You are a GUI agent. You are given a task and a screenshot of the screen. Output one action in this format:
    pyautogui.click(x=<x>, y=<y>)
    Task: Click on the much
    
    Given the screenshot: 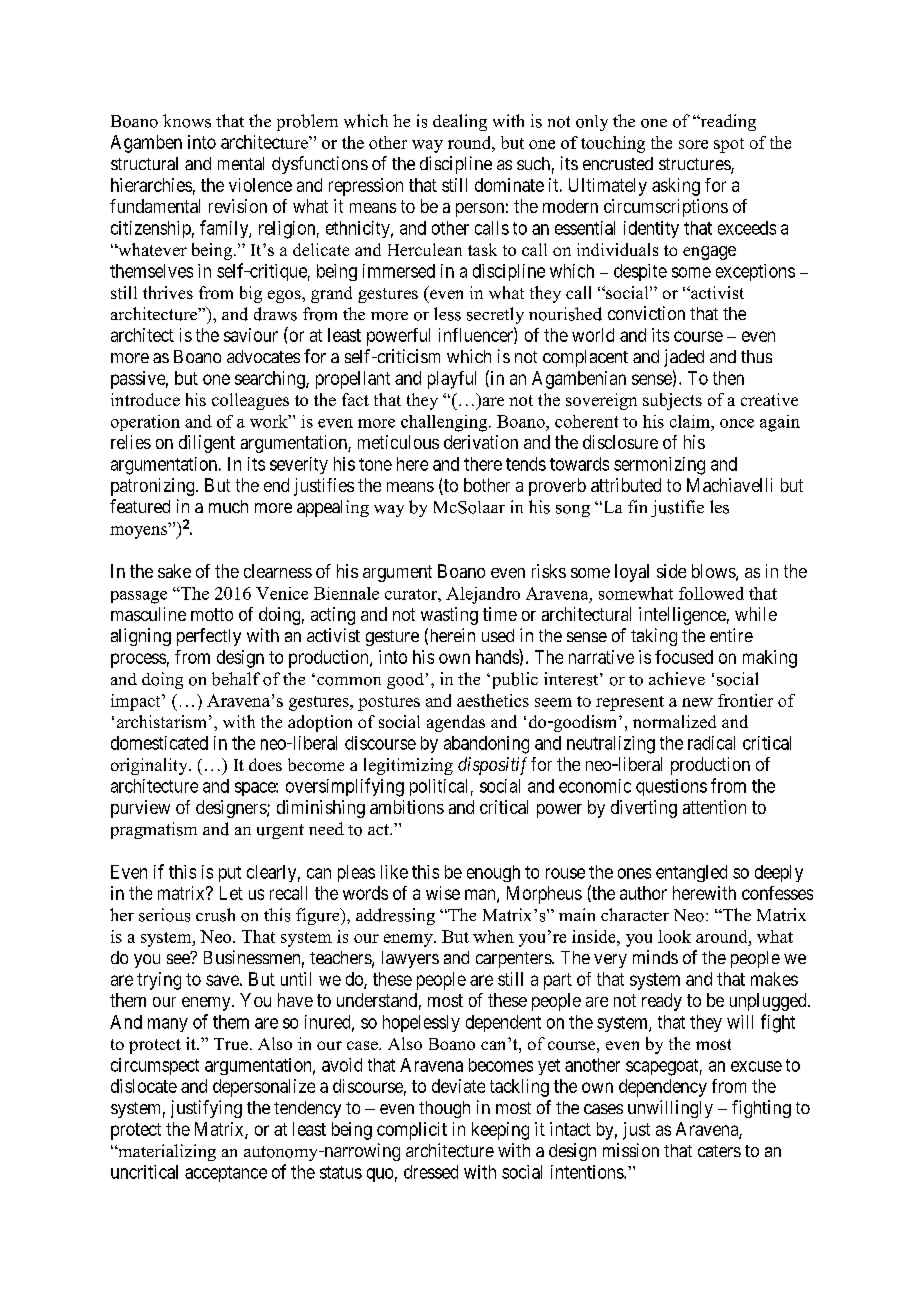 What is the action you would take?
    pyautogui.click(x=228, y=506)
